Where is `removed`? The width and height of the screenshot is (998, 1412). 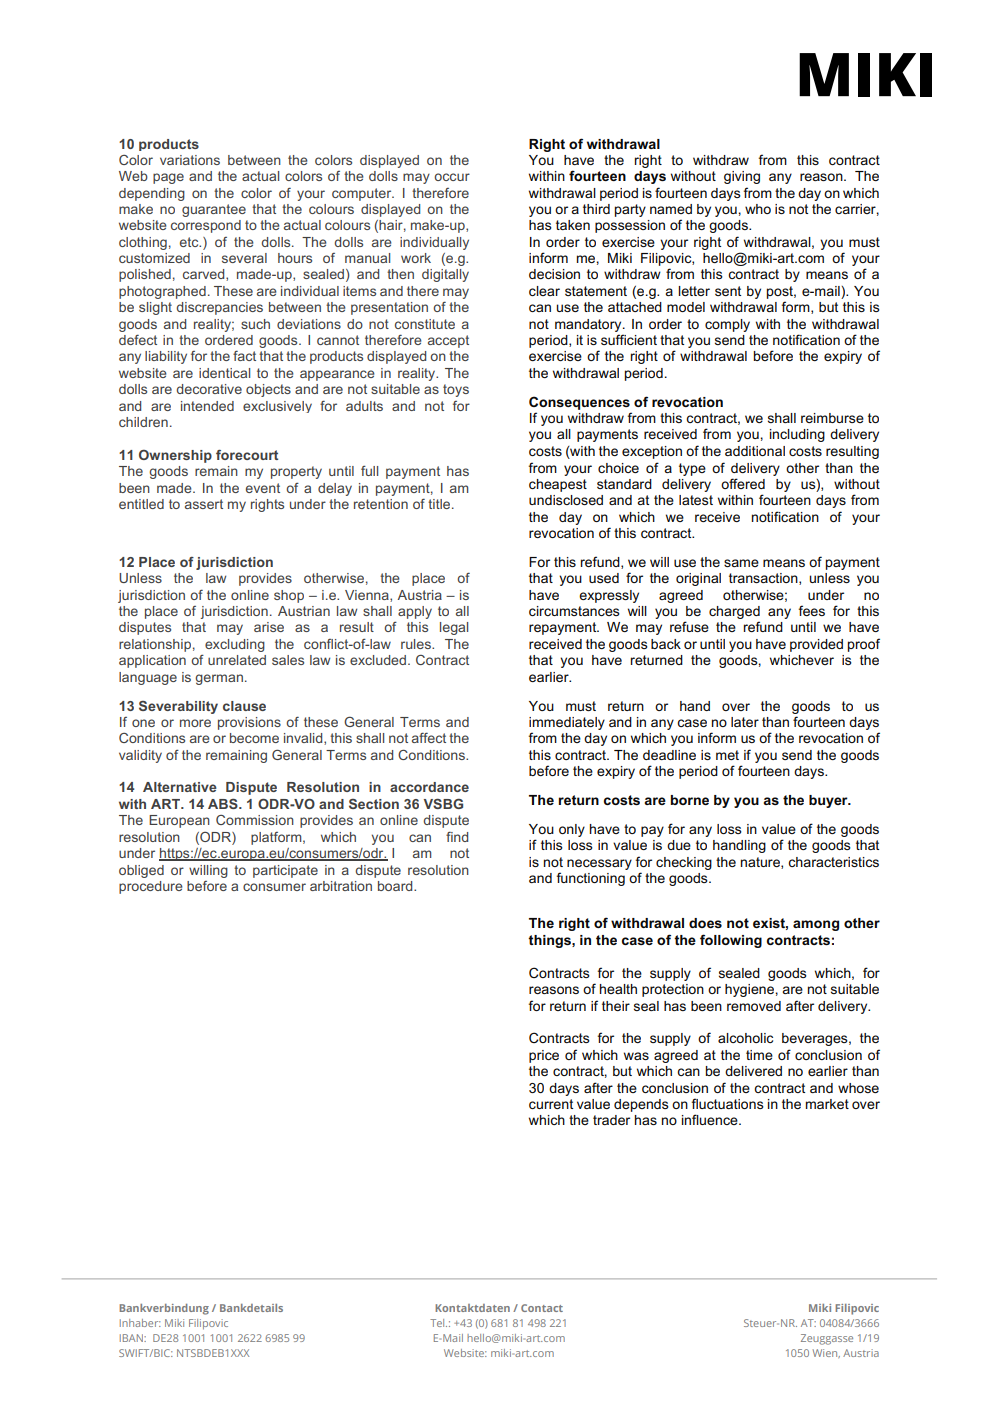
removed is located at coordinates (754, 1006).
